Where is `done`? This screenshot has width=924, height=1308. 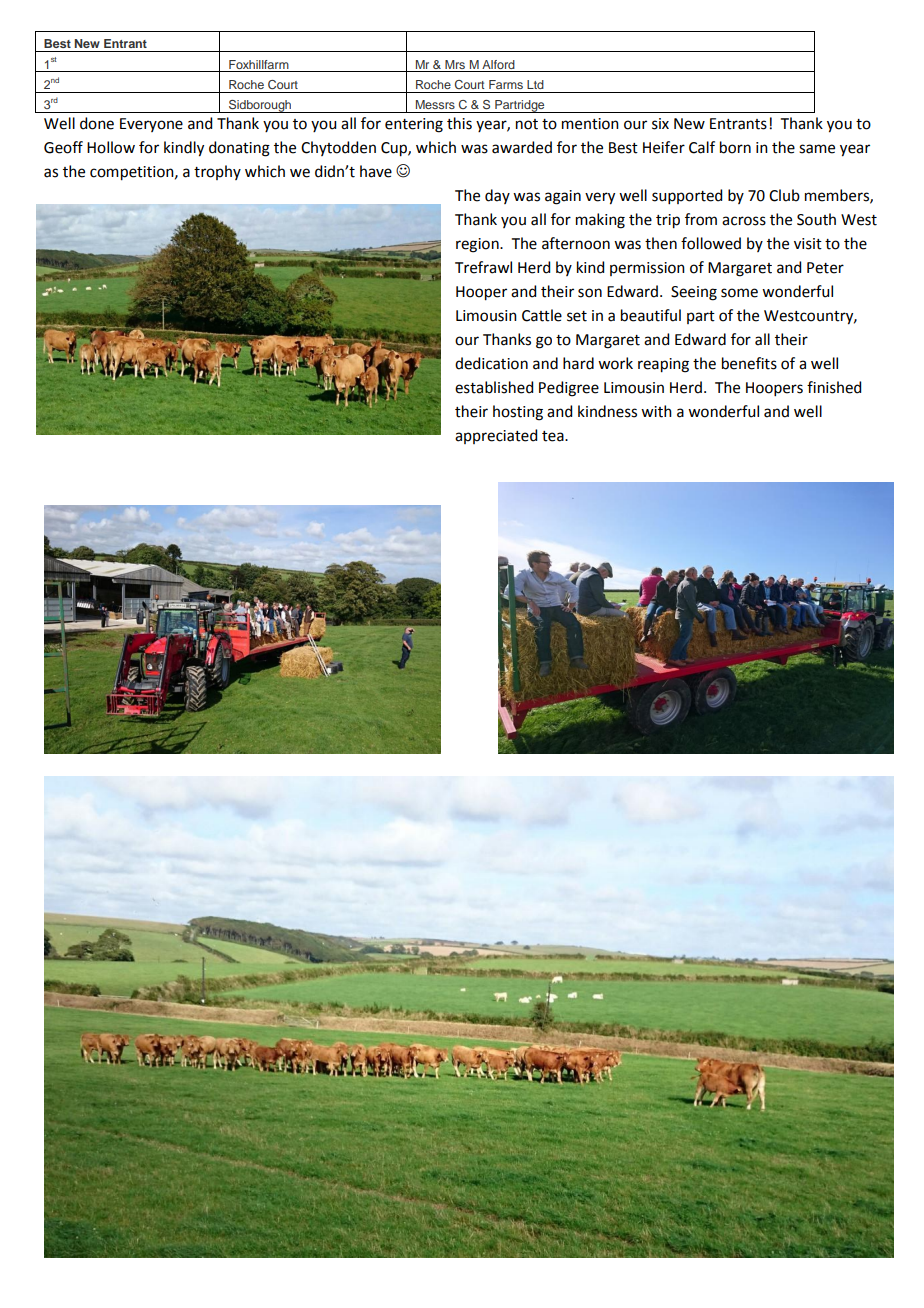
done is located at coordinates (97, 123).
